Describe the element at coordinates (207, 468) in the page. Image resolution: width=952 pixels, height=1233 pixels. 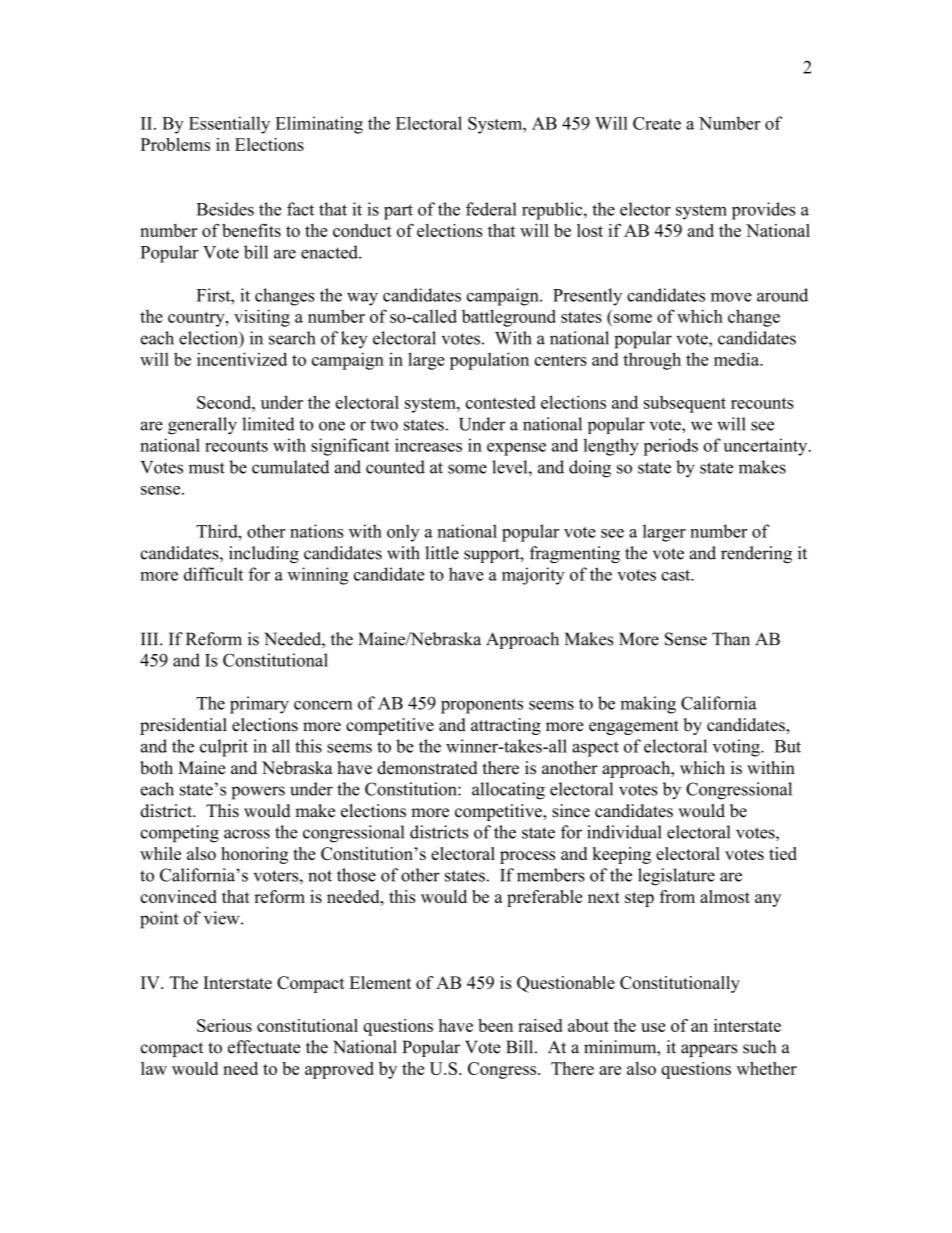
I see `must` at that location.
